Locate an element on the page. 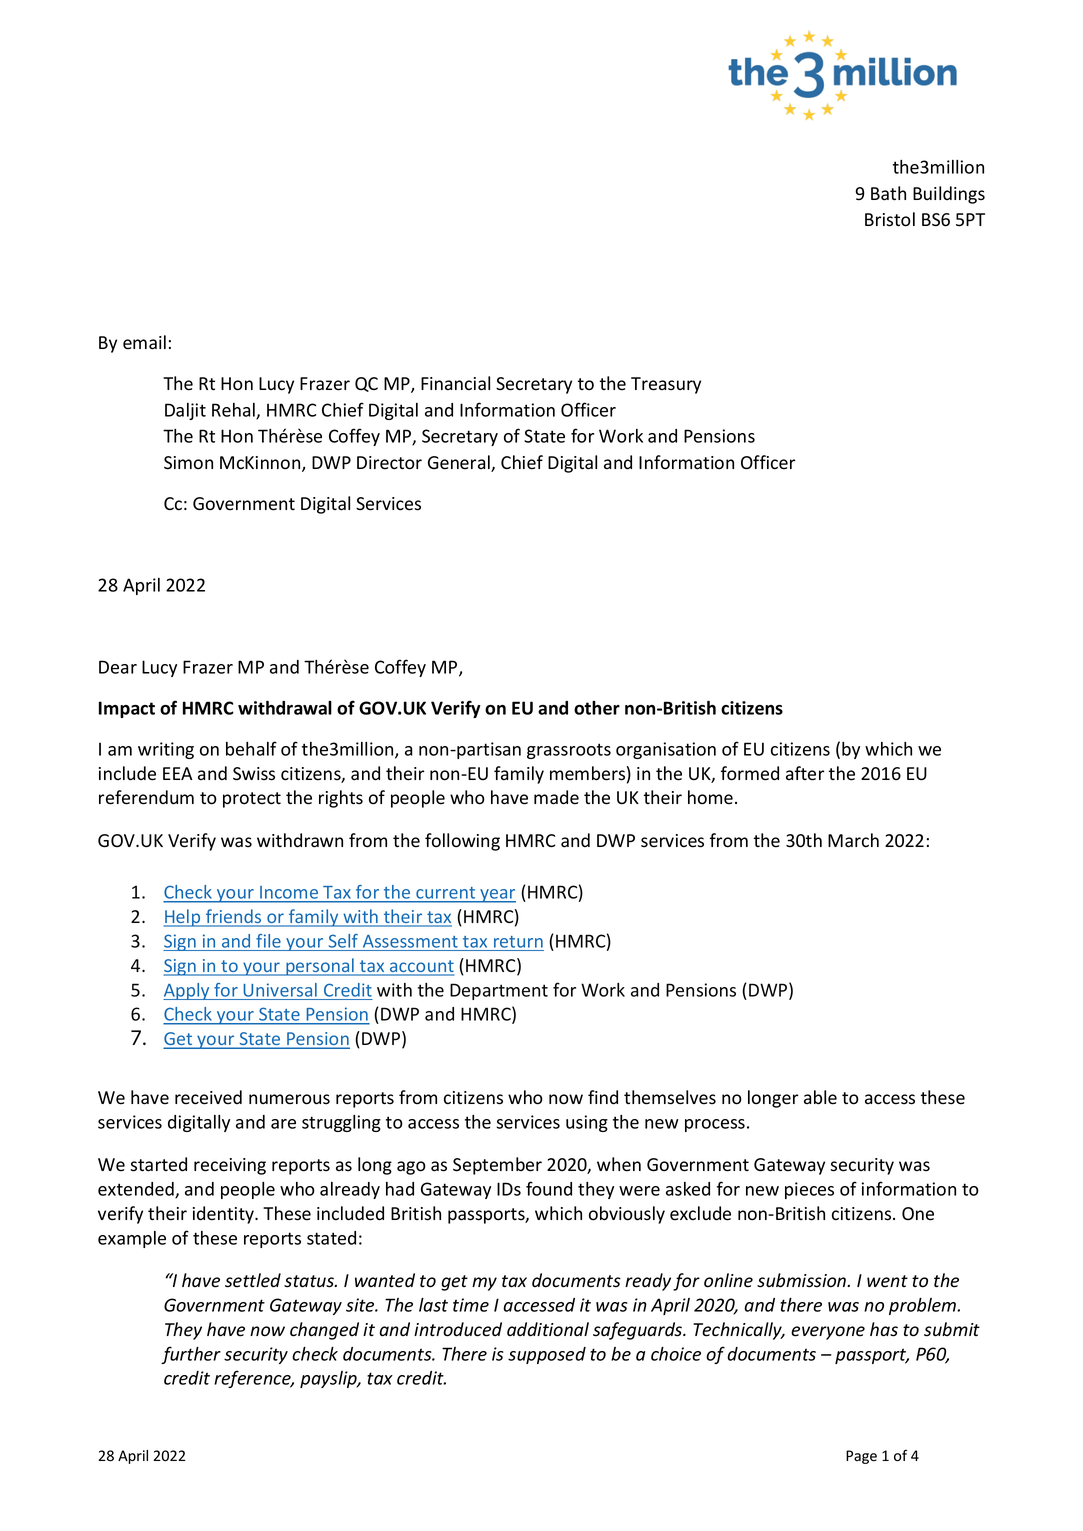 The height and width of the image is (1531, 1083). supposed is located at coordinates (547, 1355).
